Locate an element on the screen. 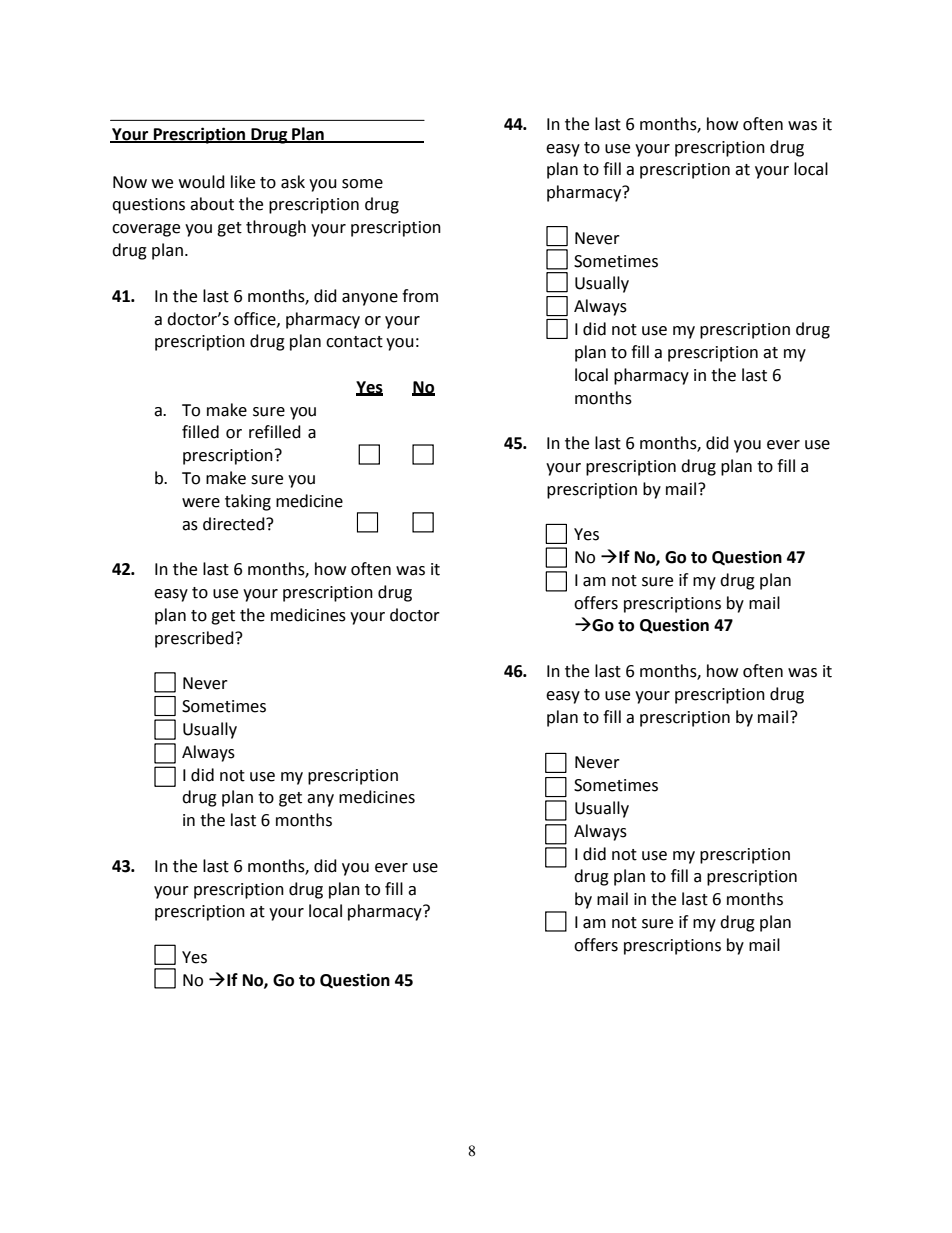  contact is located at coordinates (354, 342).
